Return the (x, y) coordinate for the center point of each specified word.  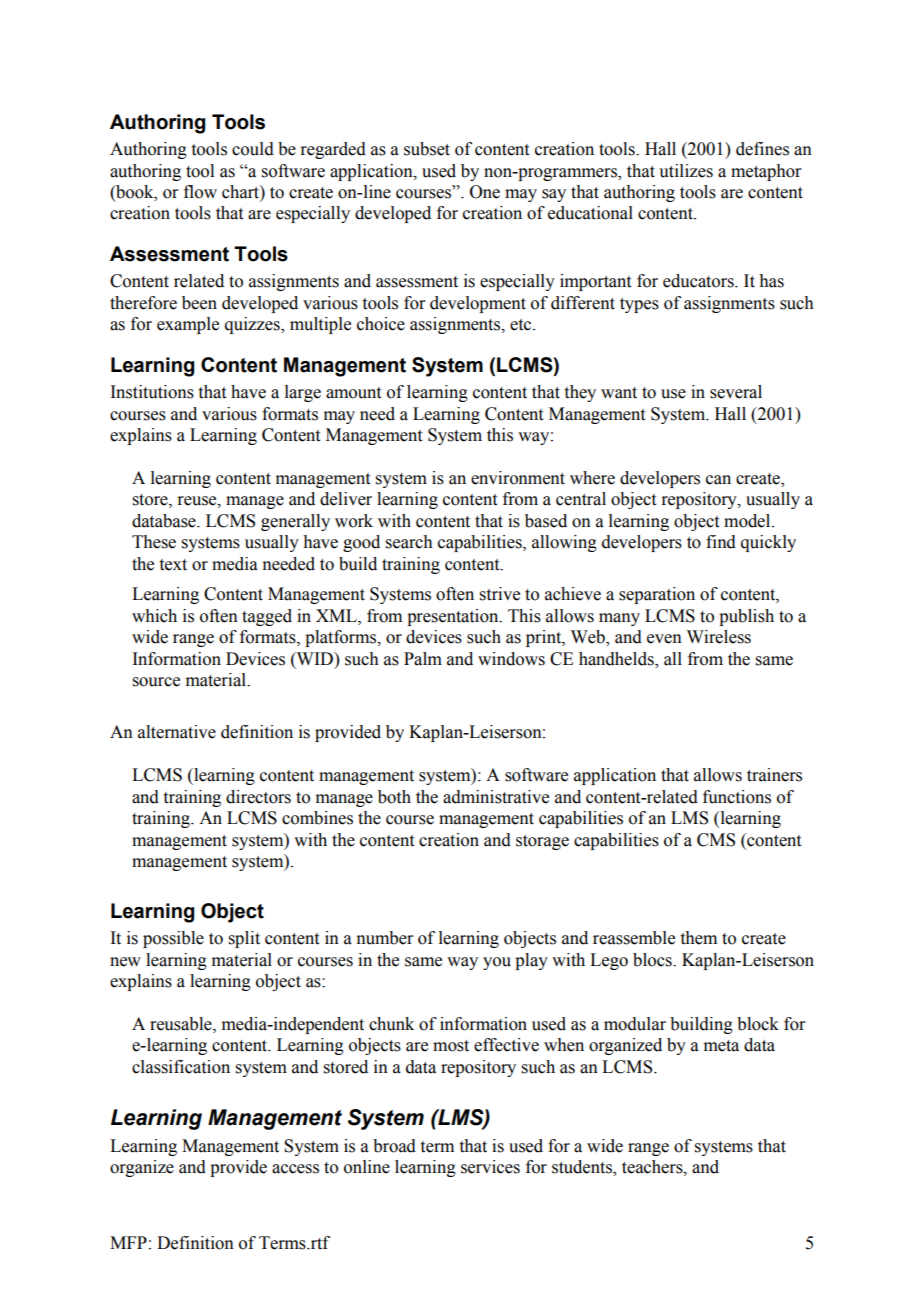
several (736, 392)
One (485, 192)
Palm (423, 659)
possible (173, 939)
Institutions (152, 392)
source (156, 682)
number (385, 938)
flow (200, 192)
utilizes (686, 171)
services (490, 1167)
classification (181, 1067)
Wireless (719, 637)
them (699, 938)
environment (518, 478)
